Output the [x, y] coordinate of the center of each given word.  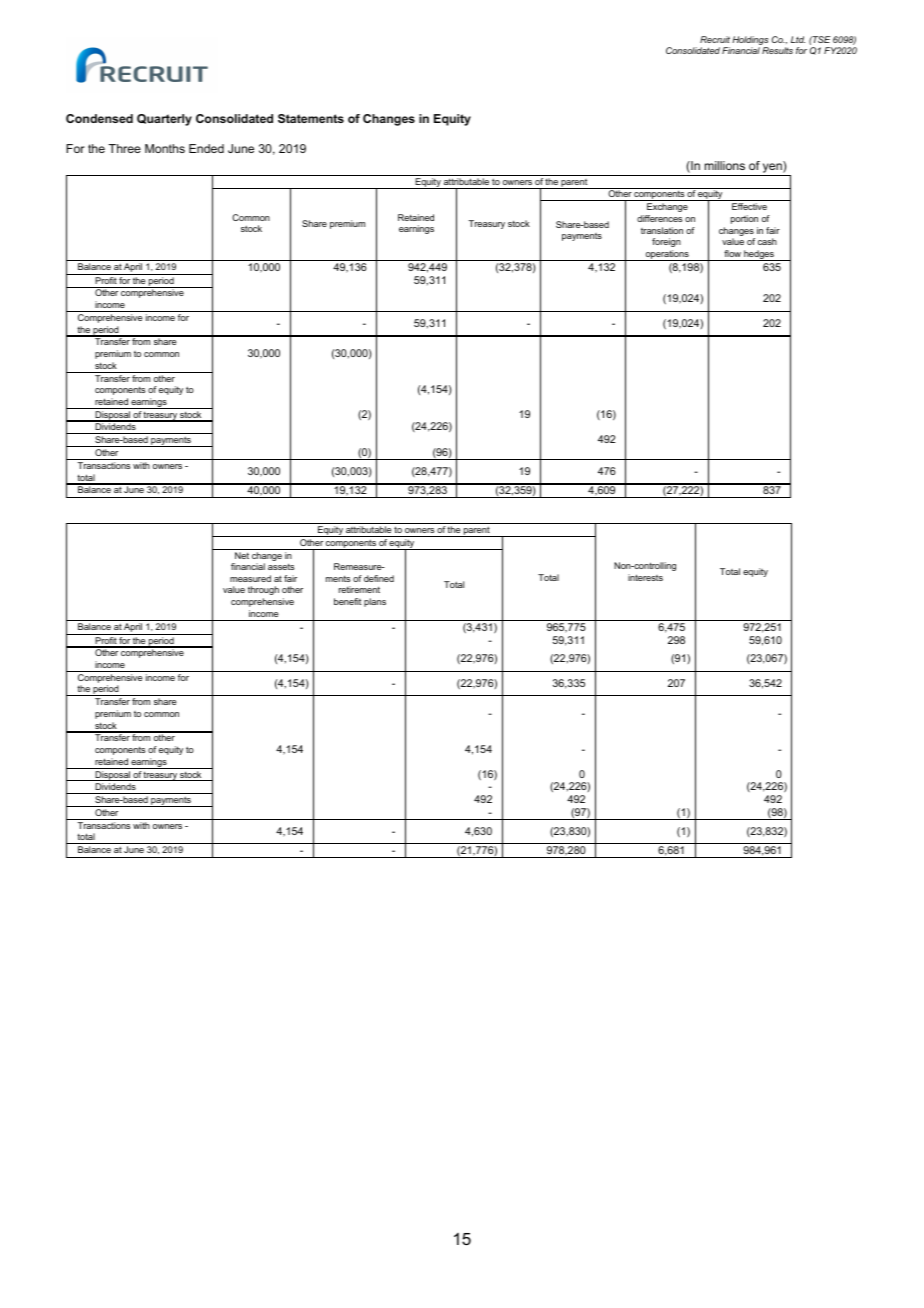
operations [667, 255]
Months [165, 148]
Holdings [750, 40]
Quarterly [164, 120]
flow [732, 253]
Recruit [715, 39]
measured [250, 578]
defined [379, 578]
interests [645, 577]
